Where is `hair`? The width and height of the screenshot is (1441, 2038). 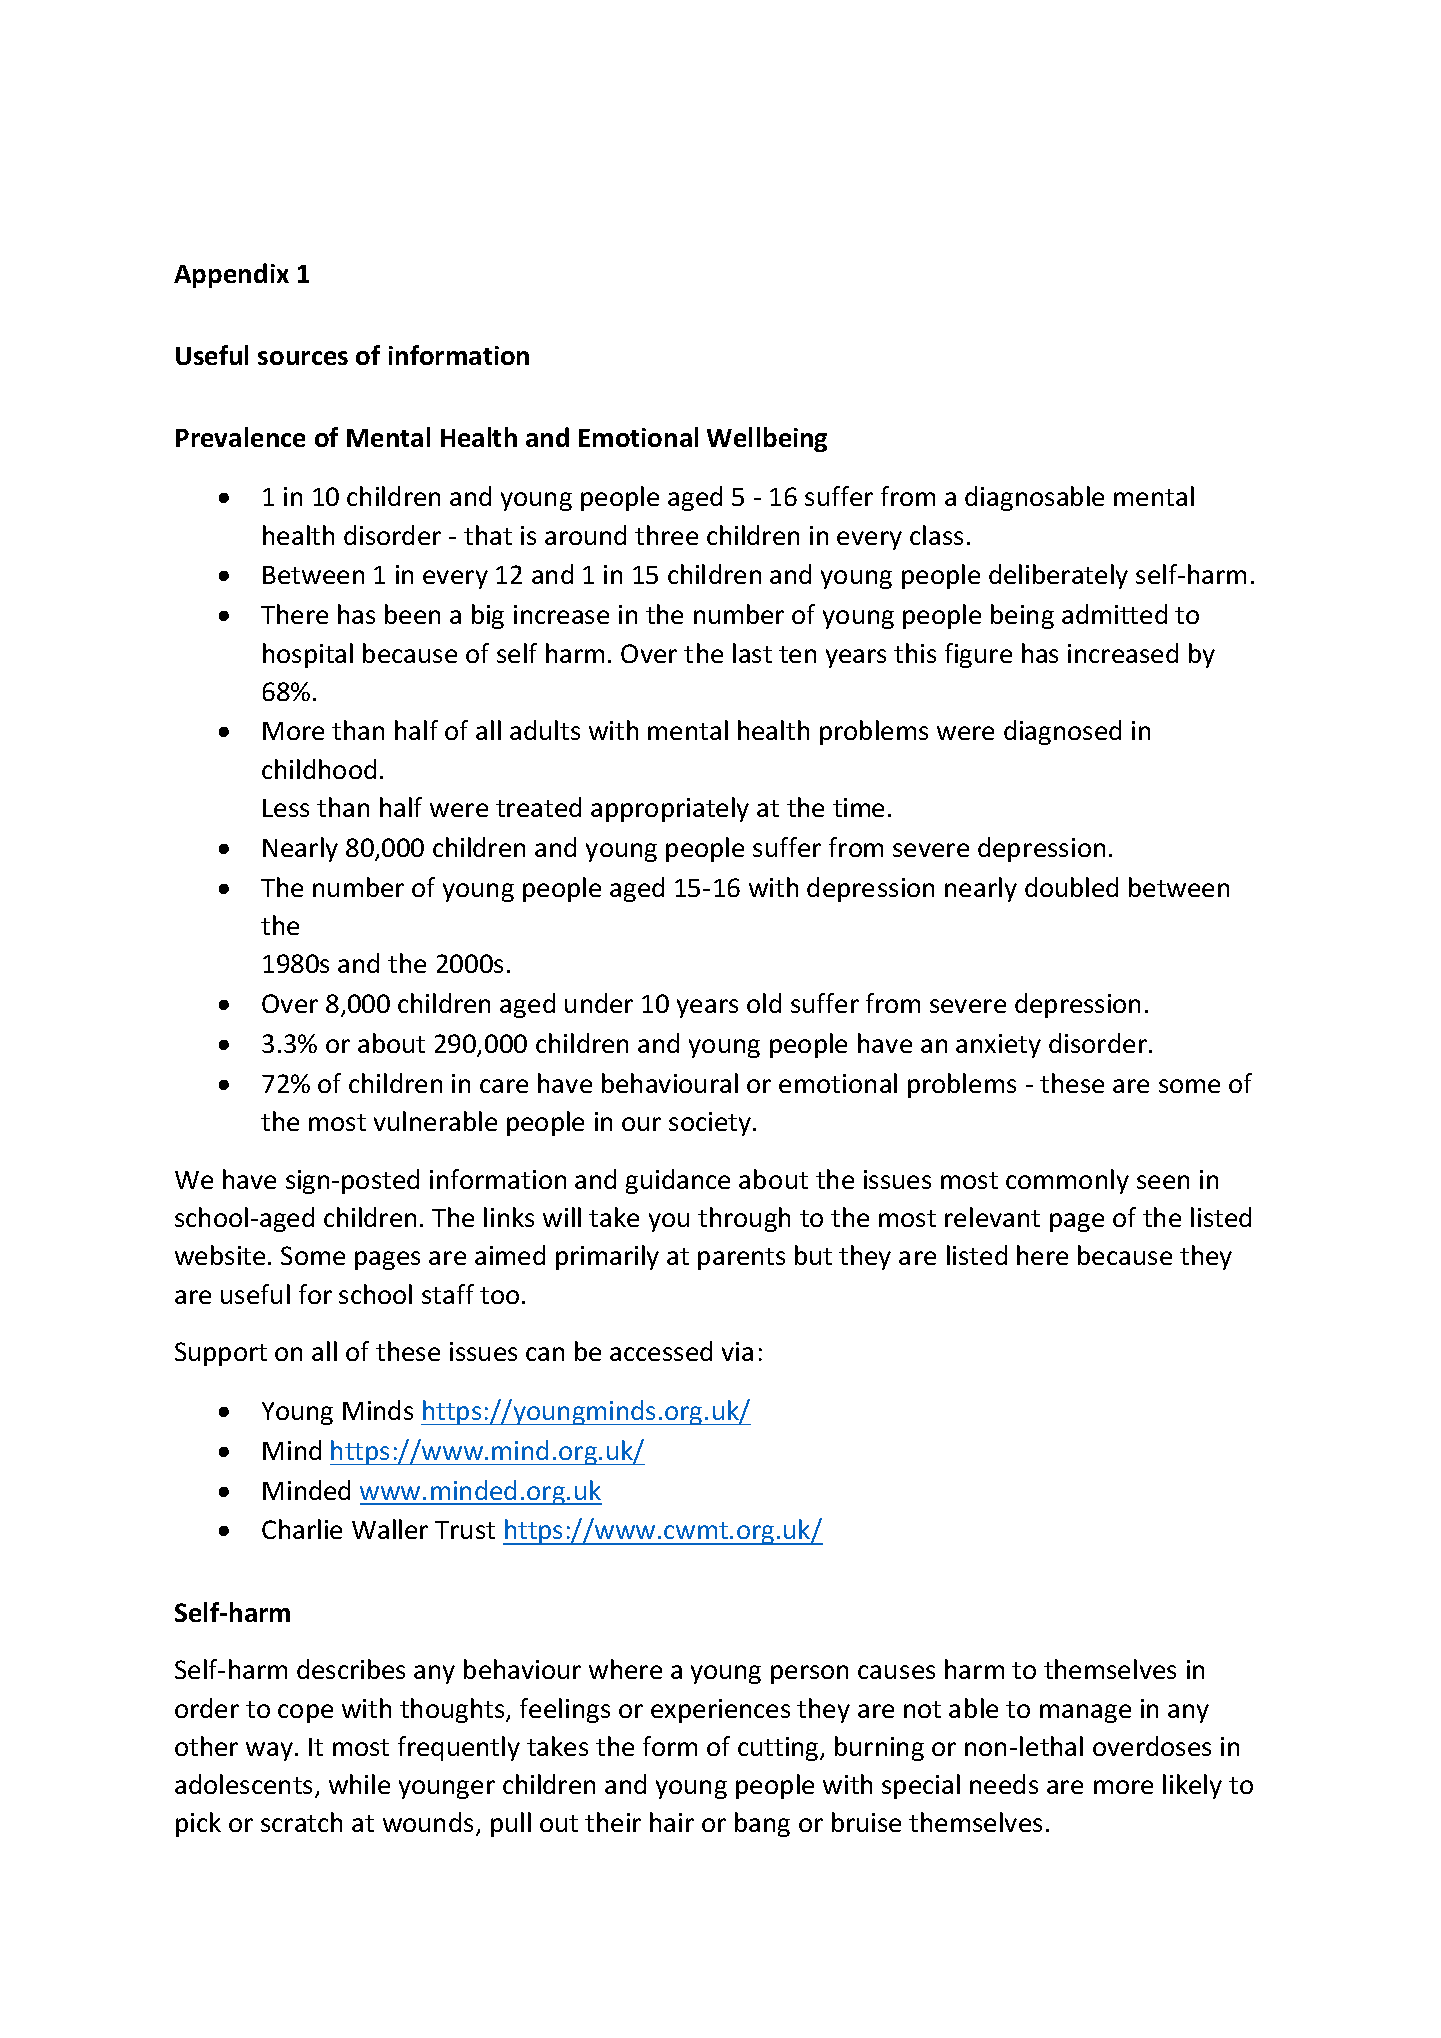
hair is located at coordinates (672, 1822).
